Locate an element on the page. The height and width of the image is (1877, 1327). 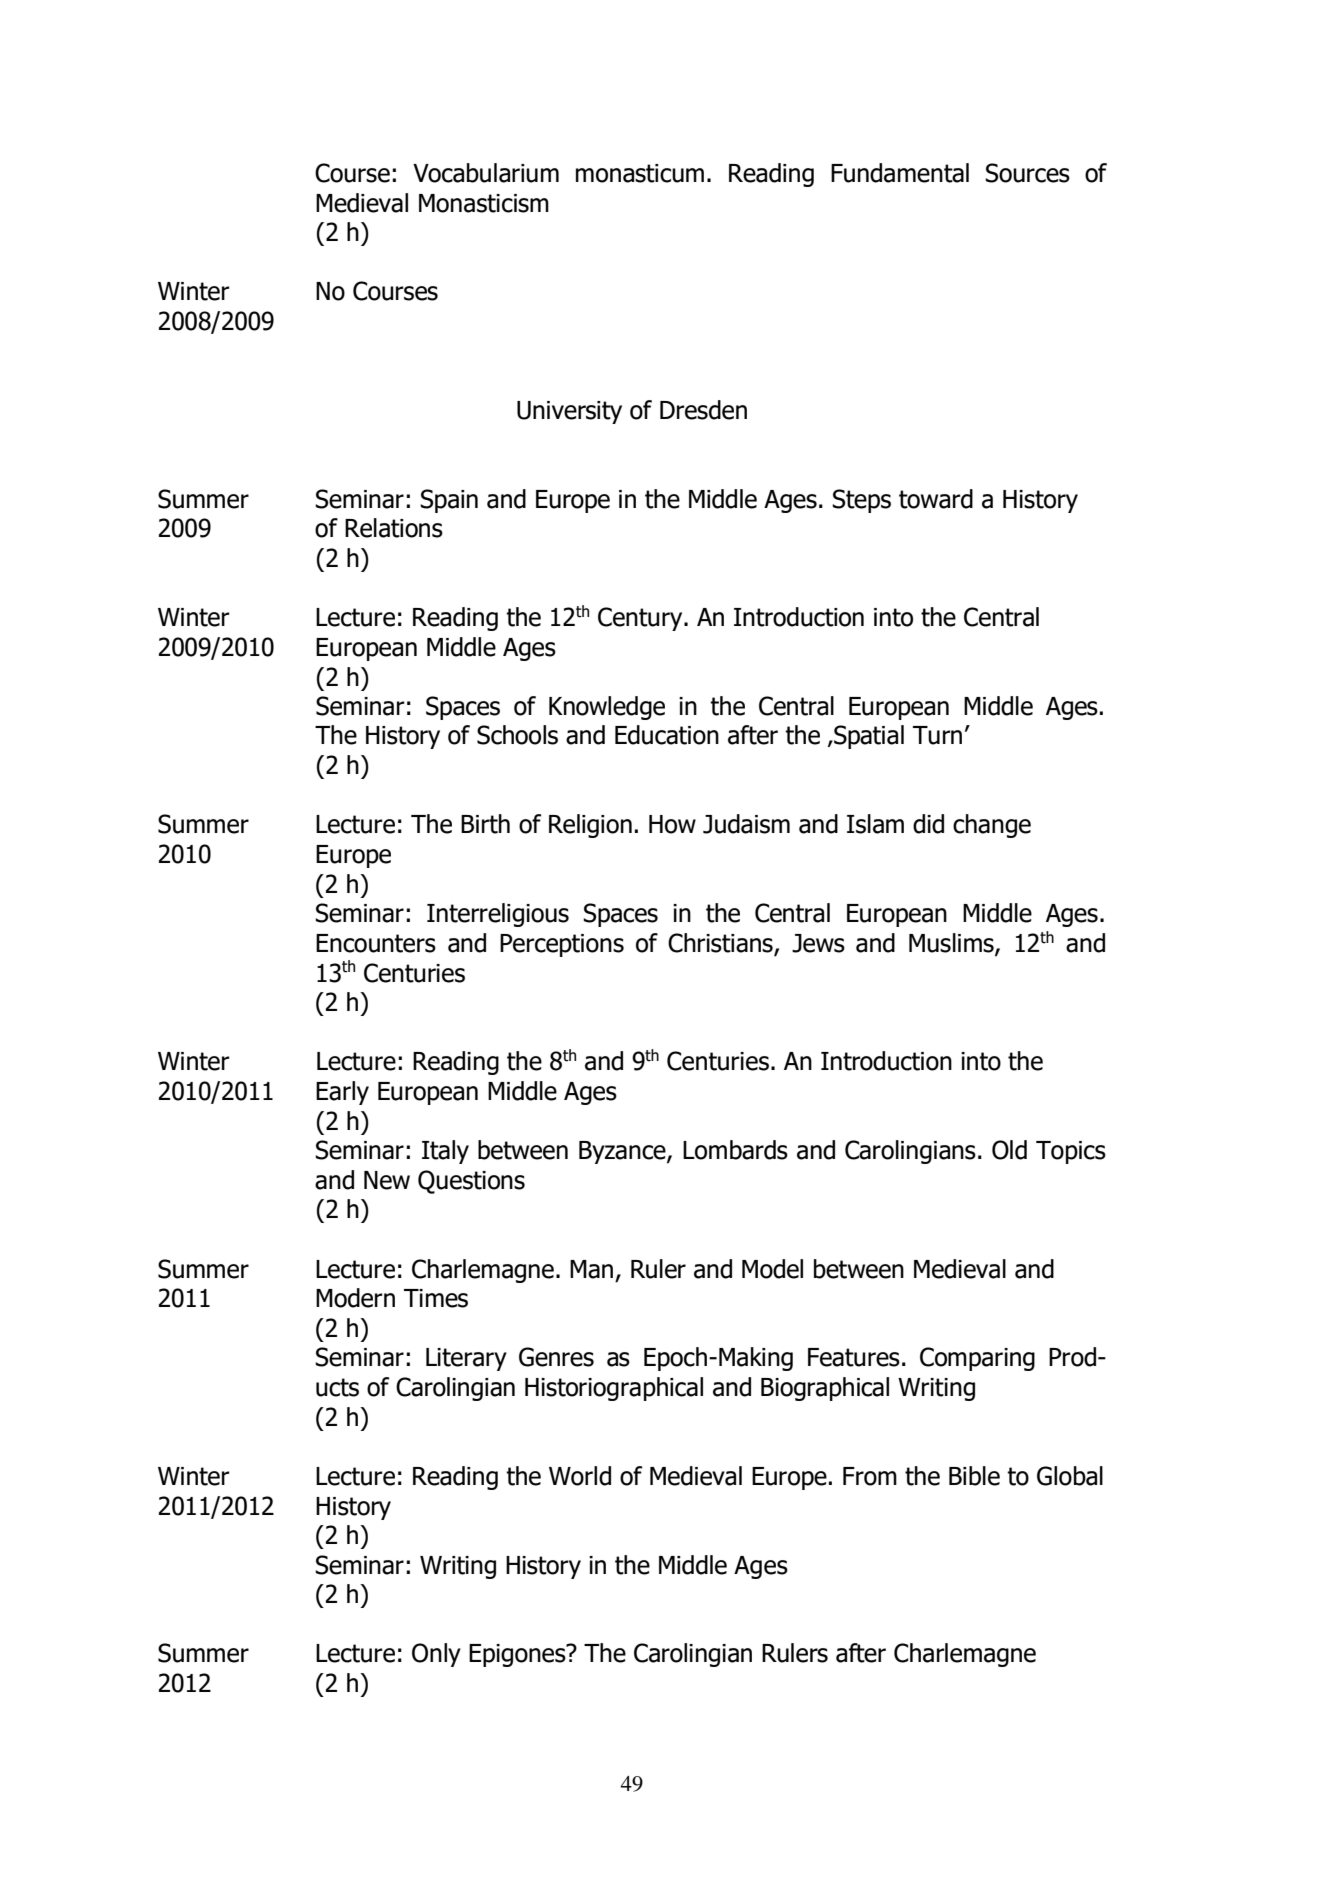
Christians is located at coordinates (721, 944).
